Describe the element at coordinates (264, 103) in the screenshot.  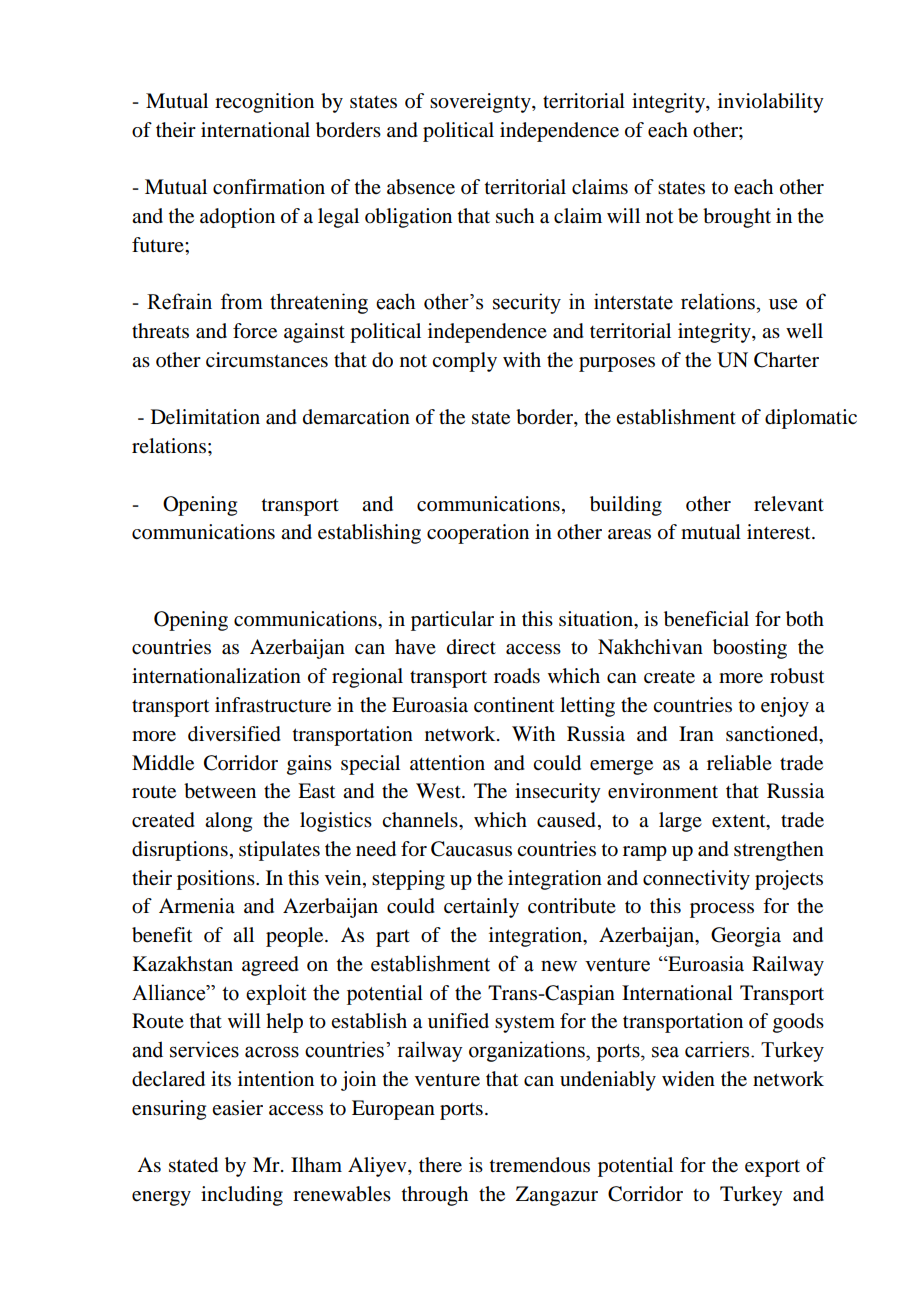
I see `recognition` at that location.
